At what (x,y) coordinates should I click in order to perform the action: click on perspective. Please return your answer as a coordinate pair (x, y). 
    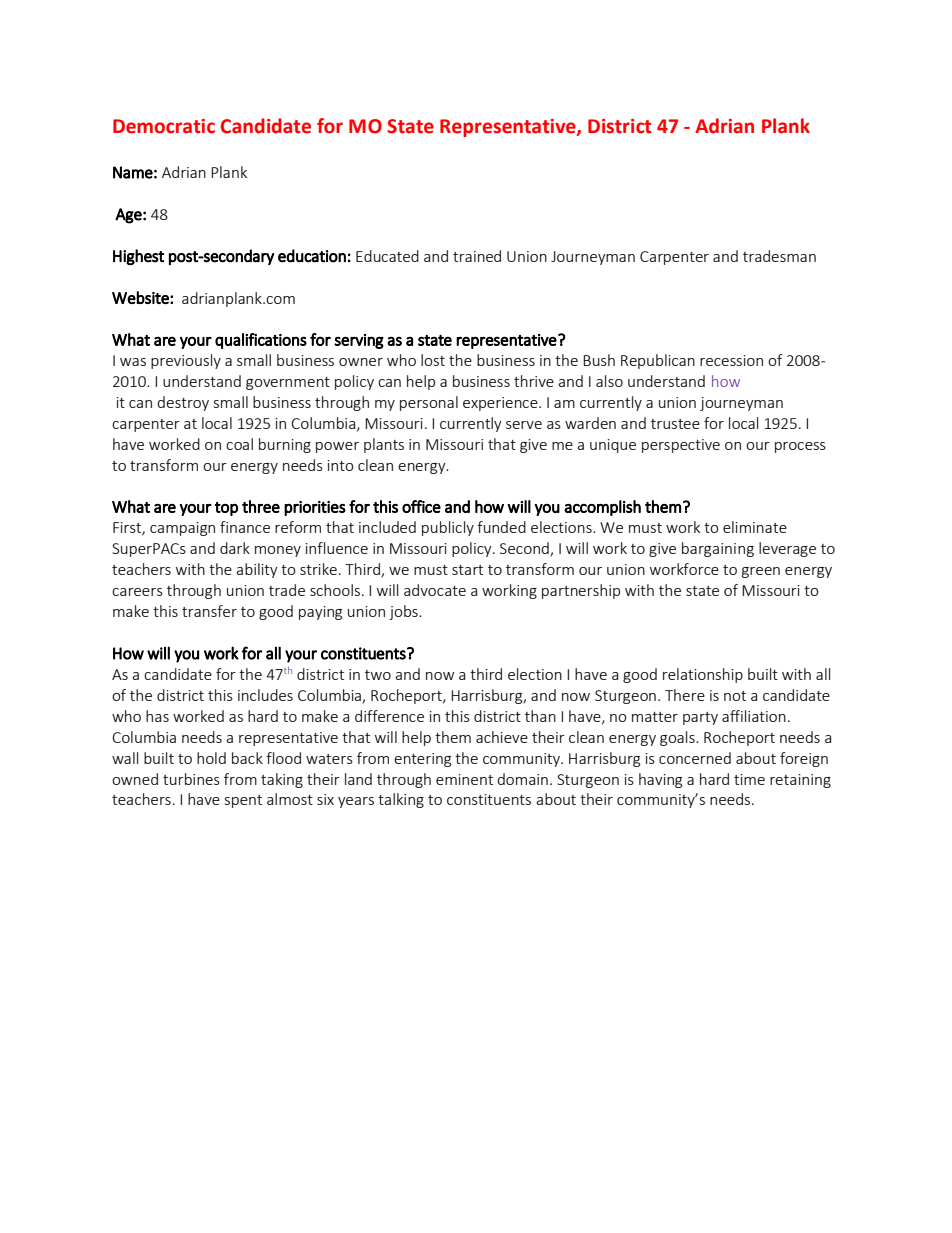
    Looking at the image, I should click on (681, 446).
